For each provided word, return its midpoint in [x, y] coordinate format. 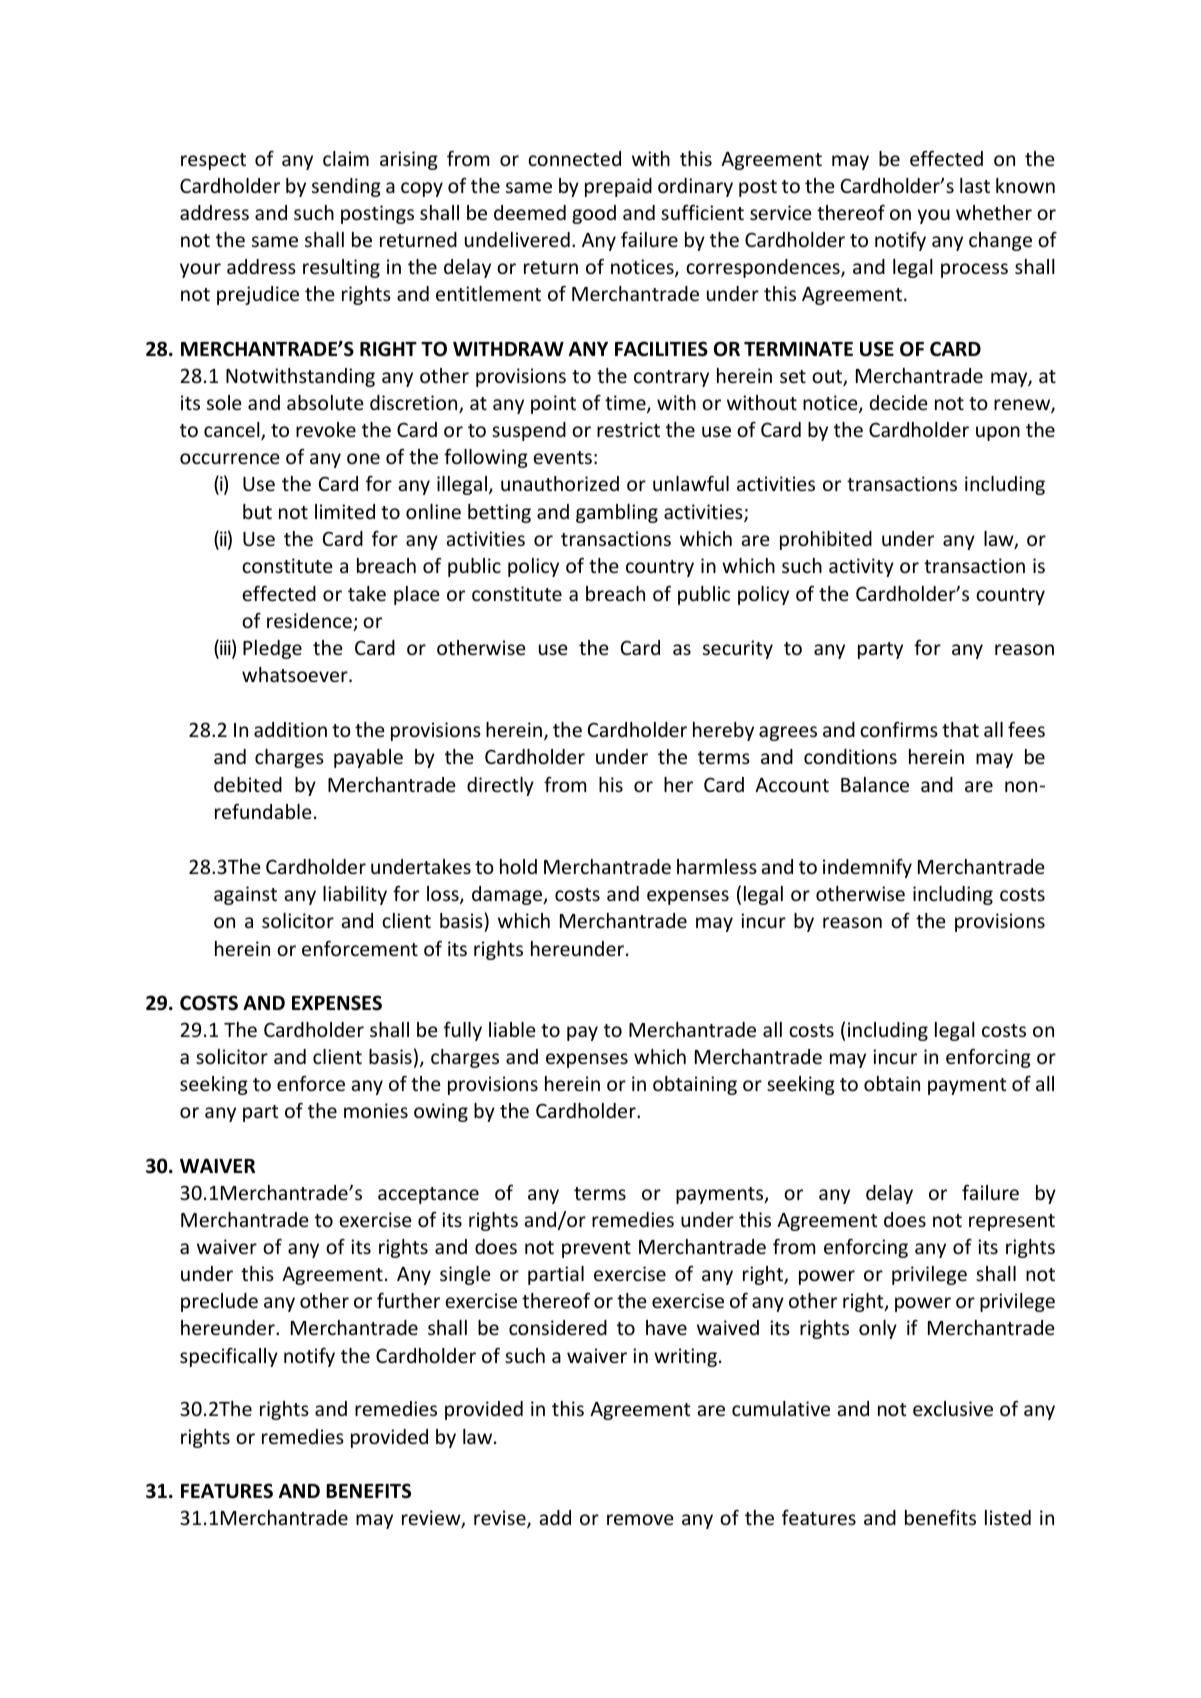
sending [346, 187]
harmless [717, 866]
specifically [229, 1357]
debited [248, 784]
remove [640, 1519]
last [975, 185]
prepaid [618, 187]
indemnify [867, 868]
